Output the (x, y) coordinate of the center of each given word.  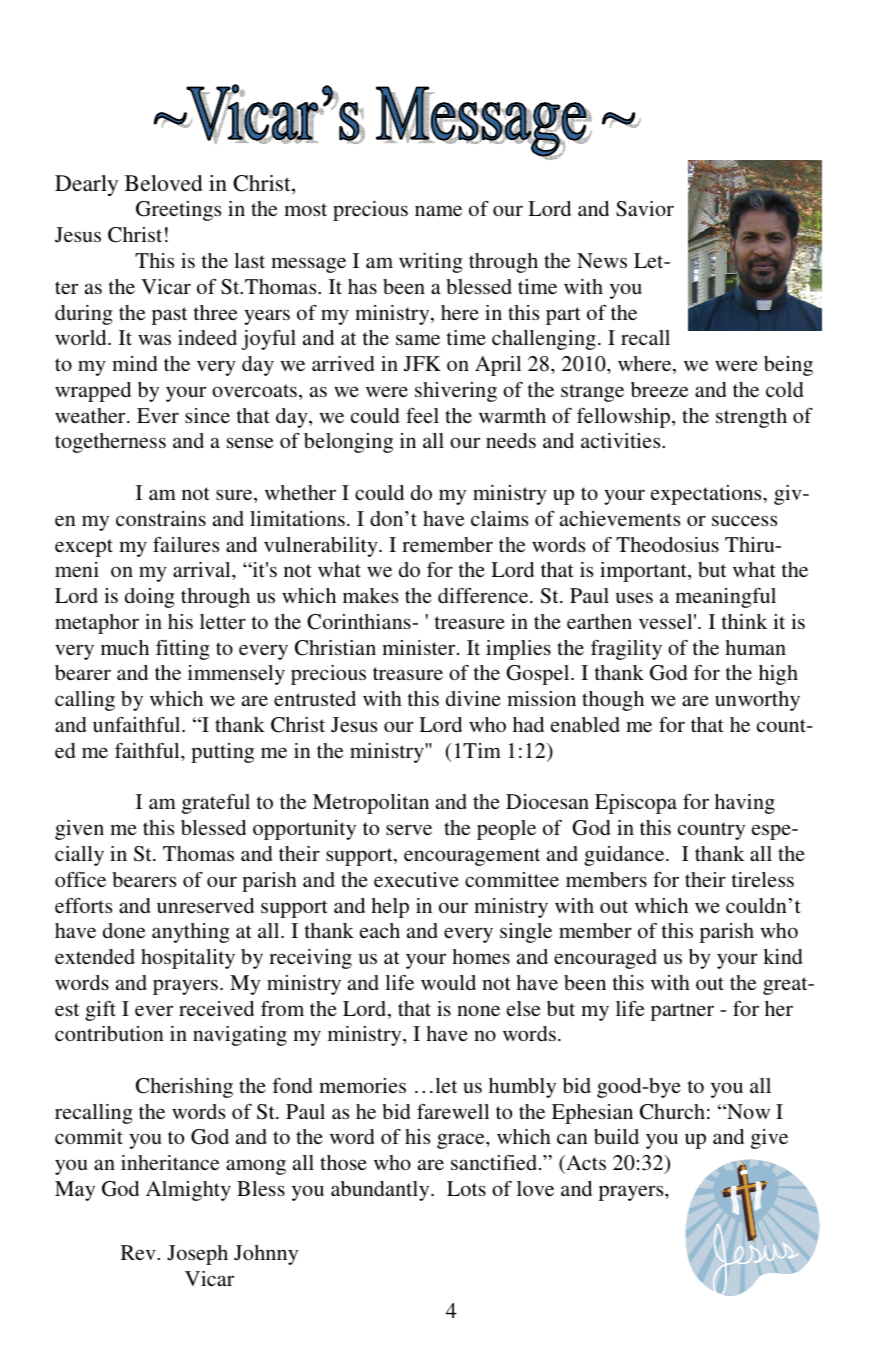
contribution (109, 1033)
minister (420, 647)
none (478, 1010)
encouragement (472, 857)
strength (751, 418)
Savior (645, 209)
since (207, 415)
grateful (216, 804)
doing (150, 598)
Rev (139, 1252)
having (745, 804)
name (438, 210)
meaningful (725, 598)
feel (422, 415)
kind (783, 956)
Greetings (178, 211)
